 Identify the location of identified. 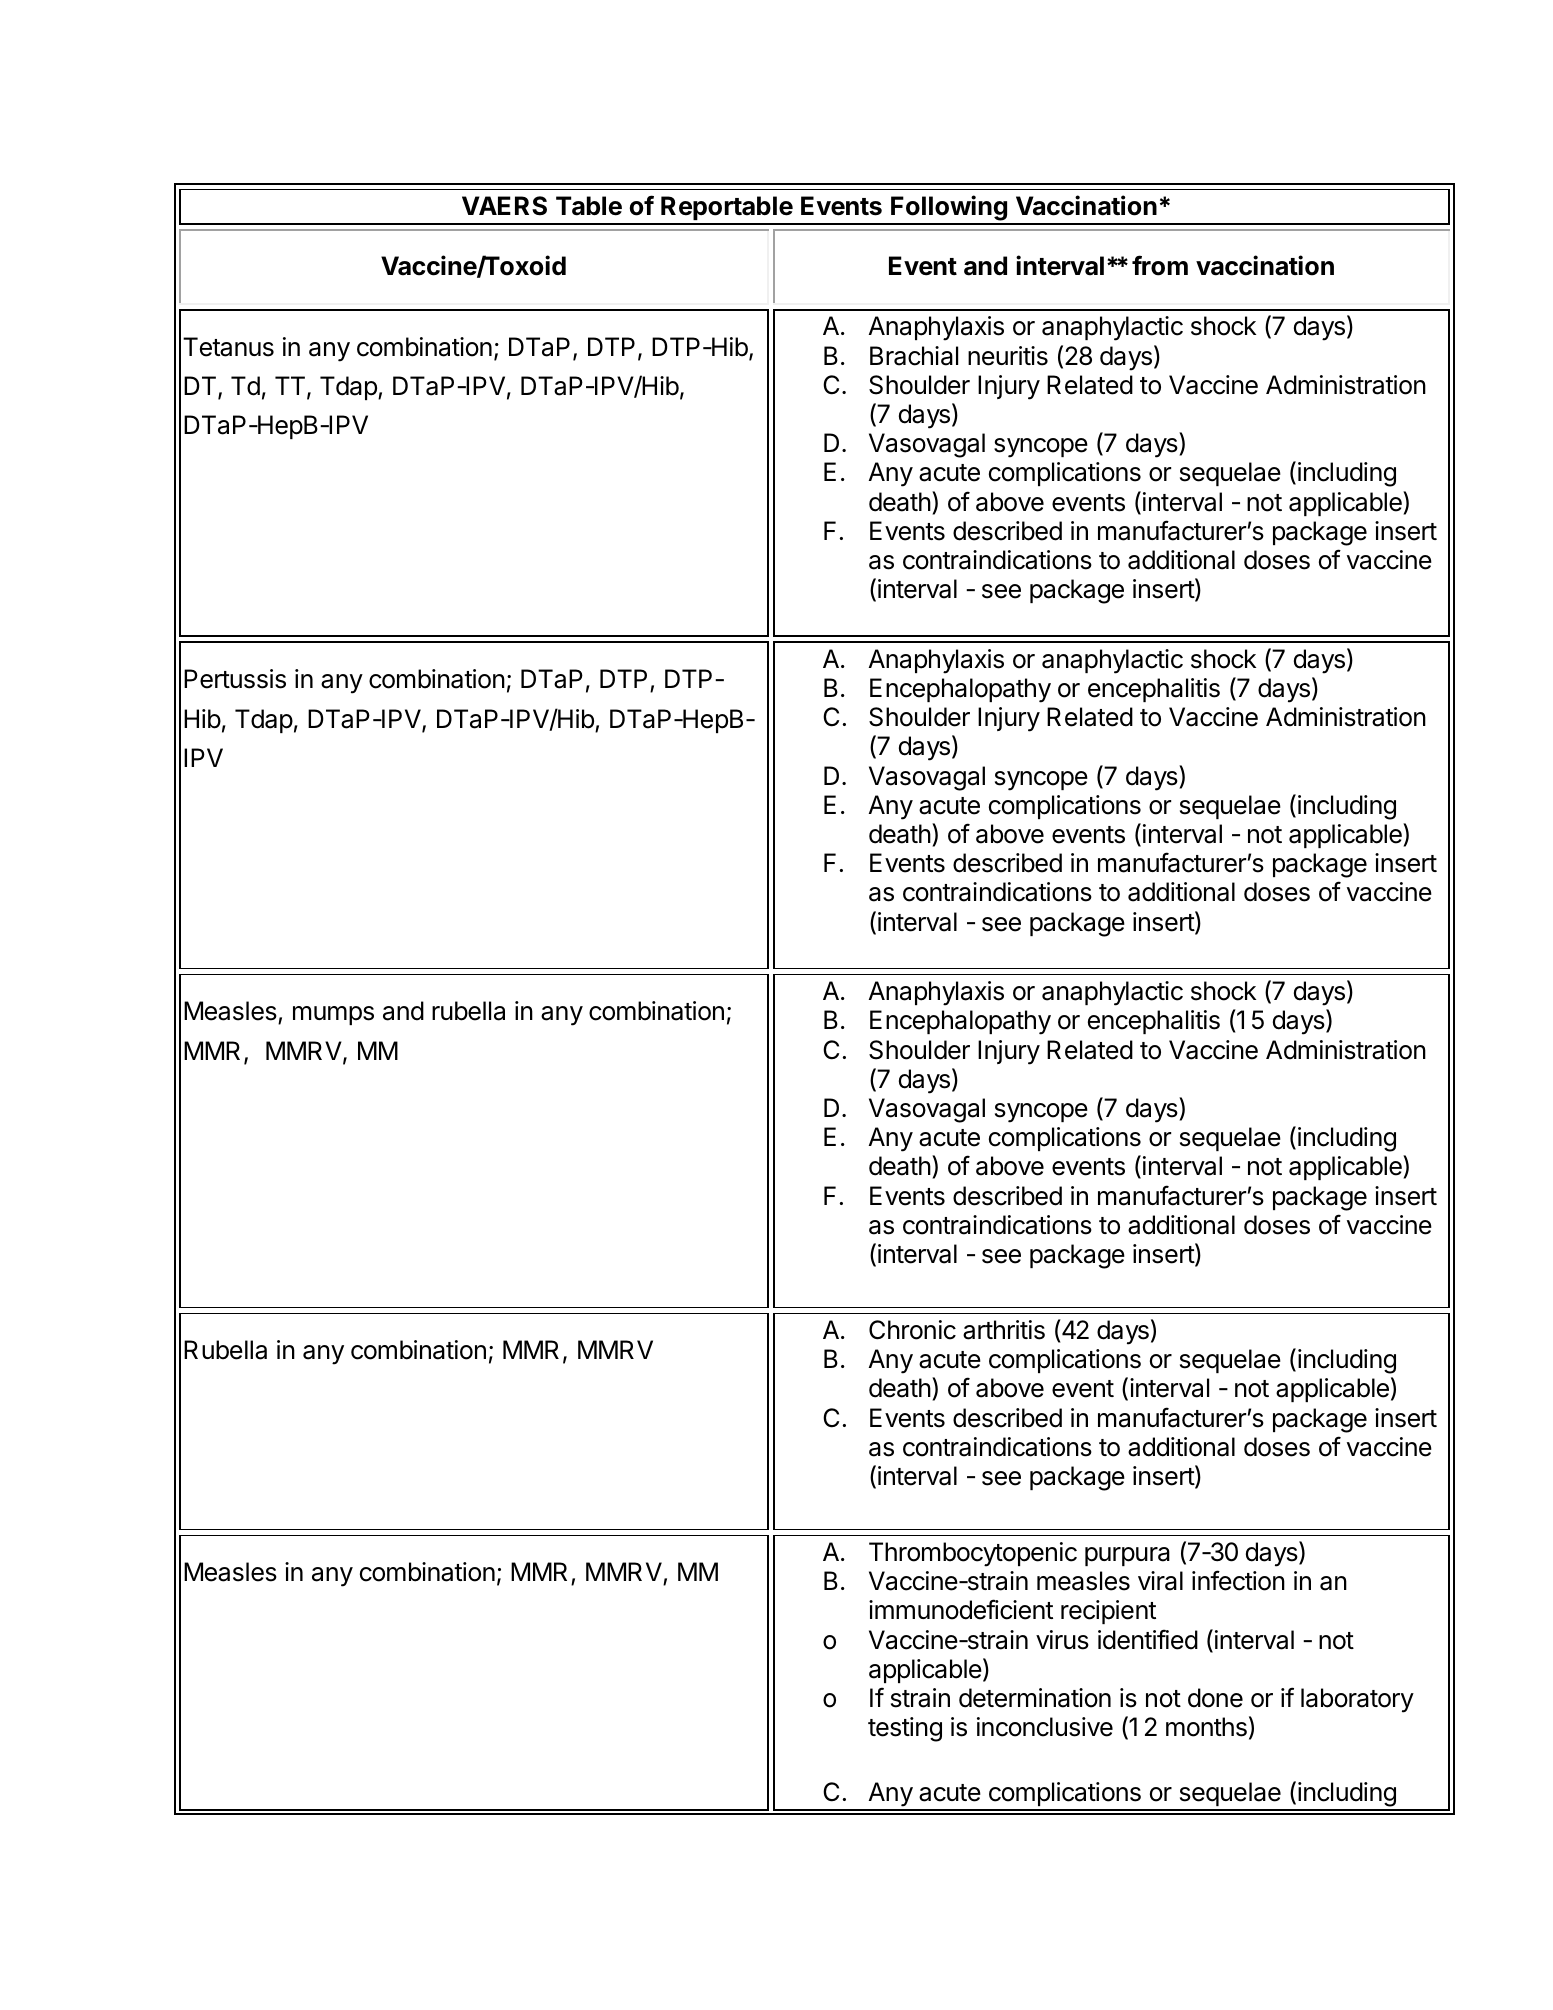
(1148, 1639).
